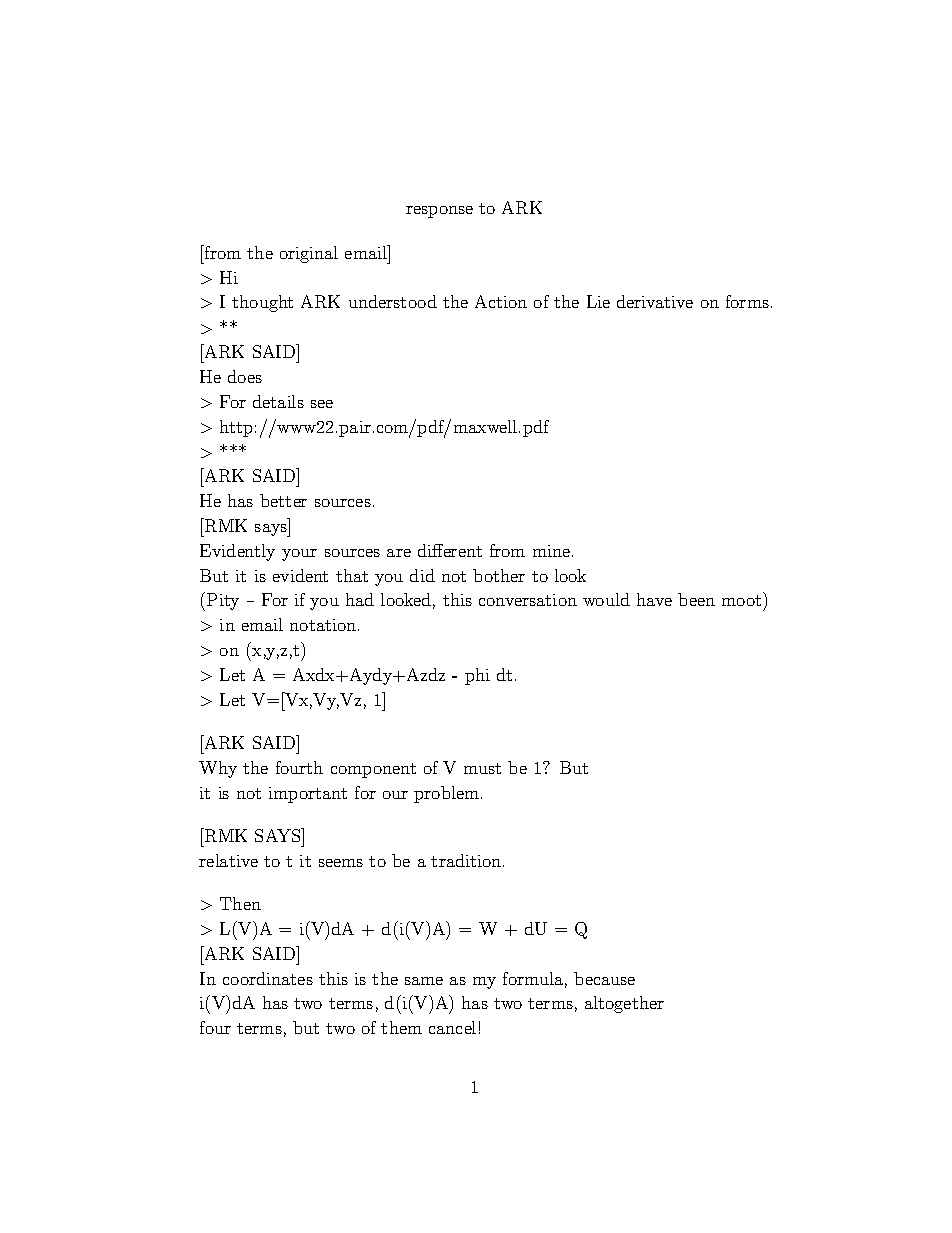 This page has height=1233, width=952. Describe the element at coordinates (452, 1027) in the page. I see `cancel` at that location.
